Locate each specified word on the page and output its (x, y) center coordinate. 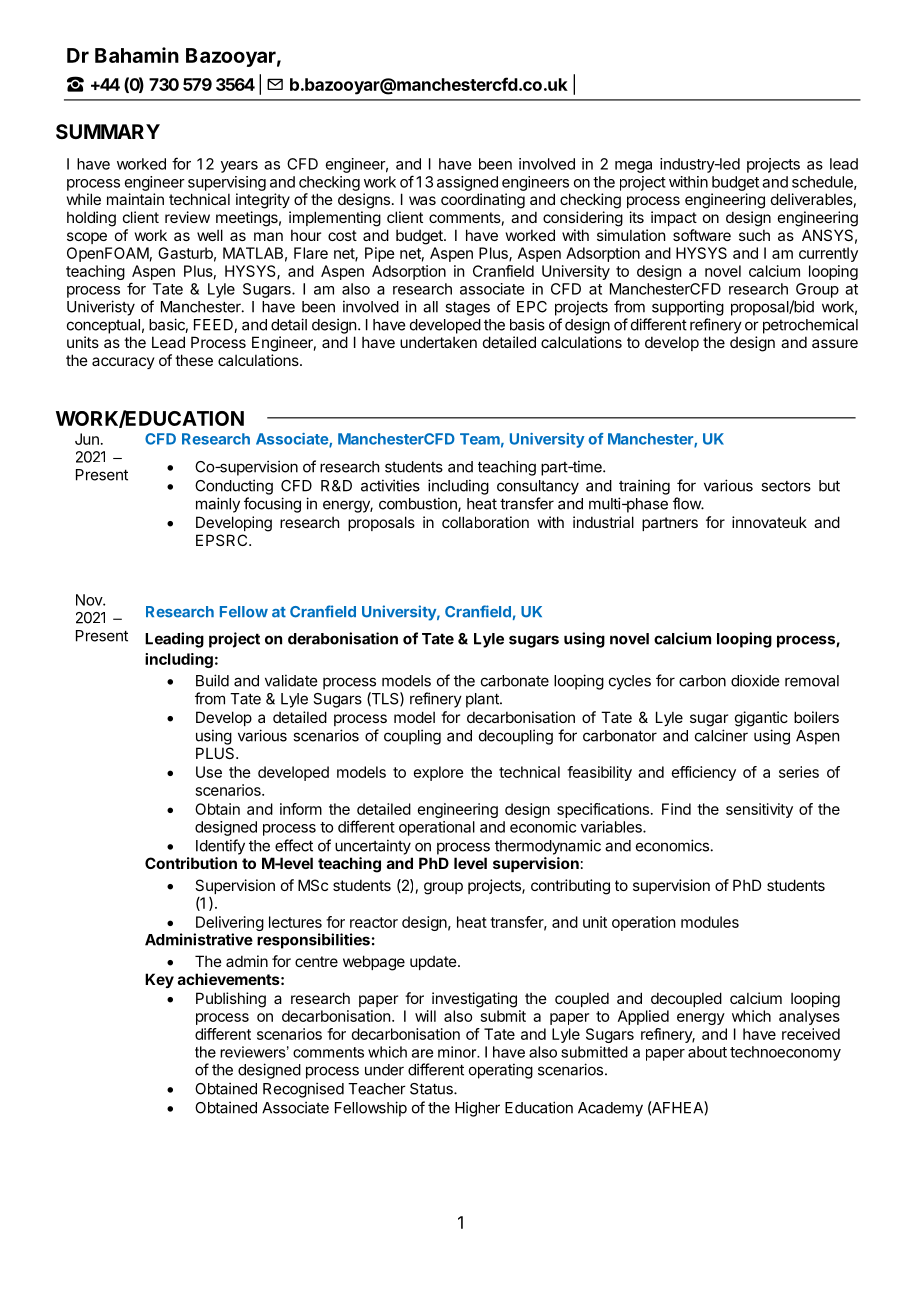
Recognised (303, 1090)
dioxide (755, 680)
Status (432, 1089)
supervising (227, 183)
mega (633, 167)
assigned (467, 183)
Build (212, 680)
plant (483, 700)
